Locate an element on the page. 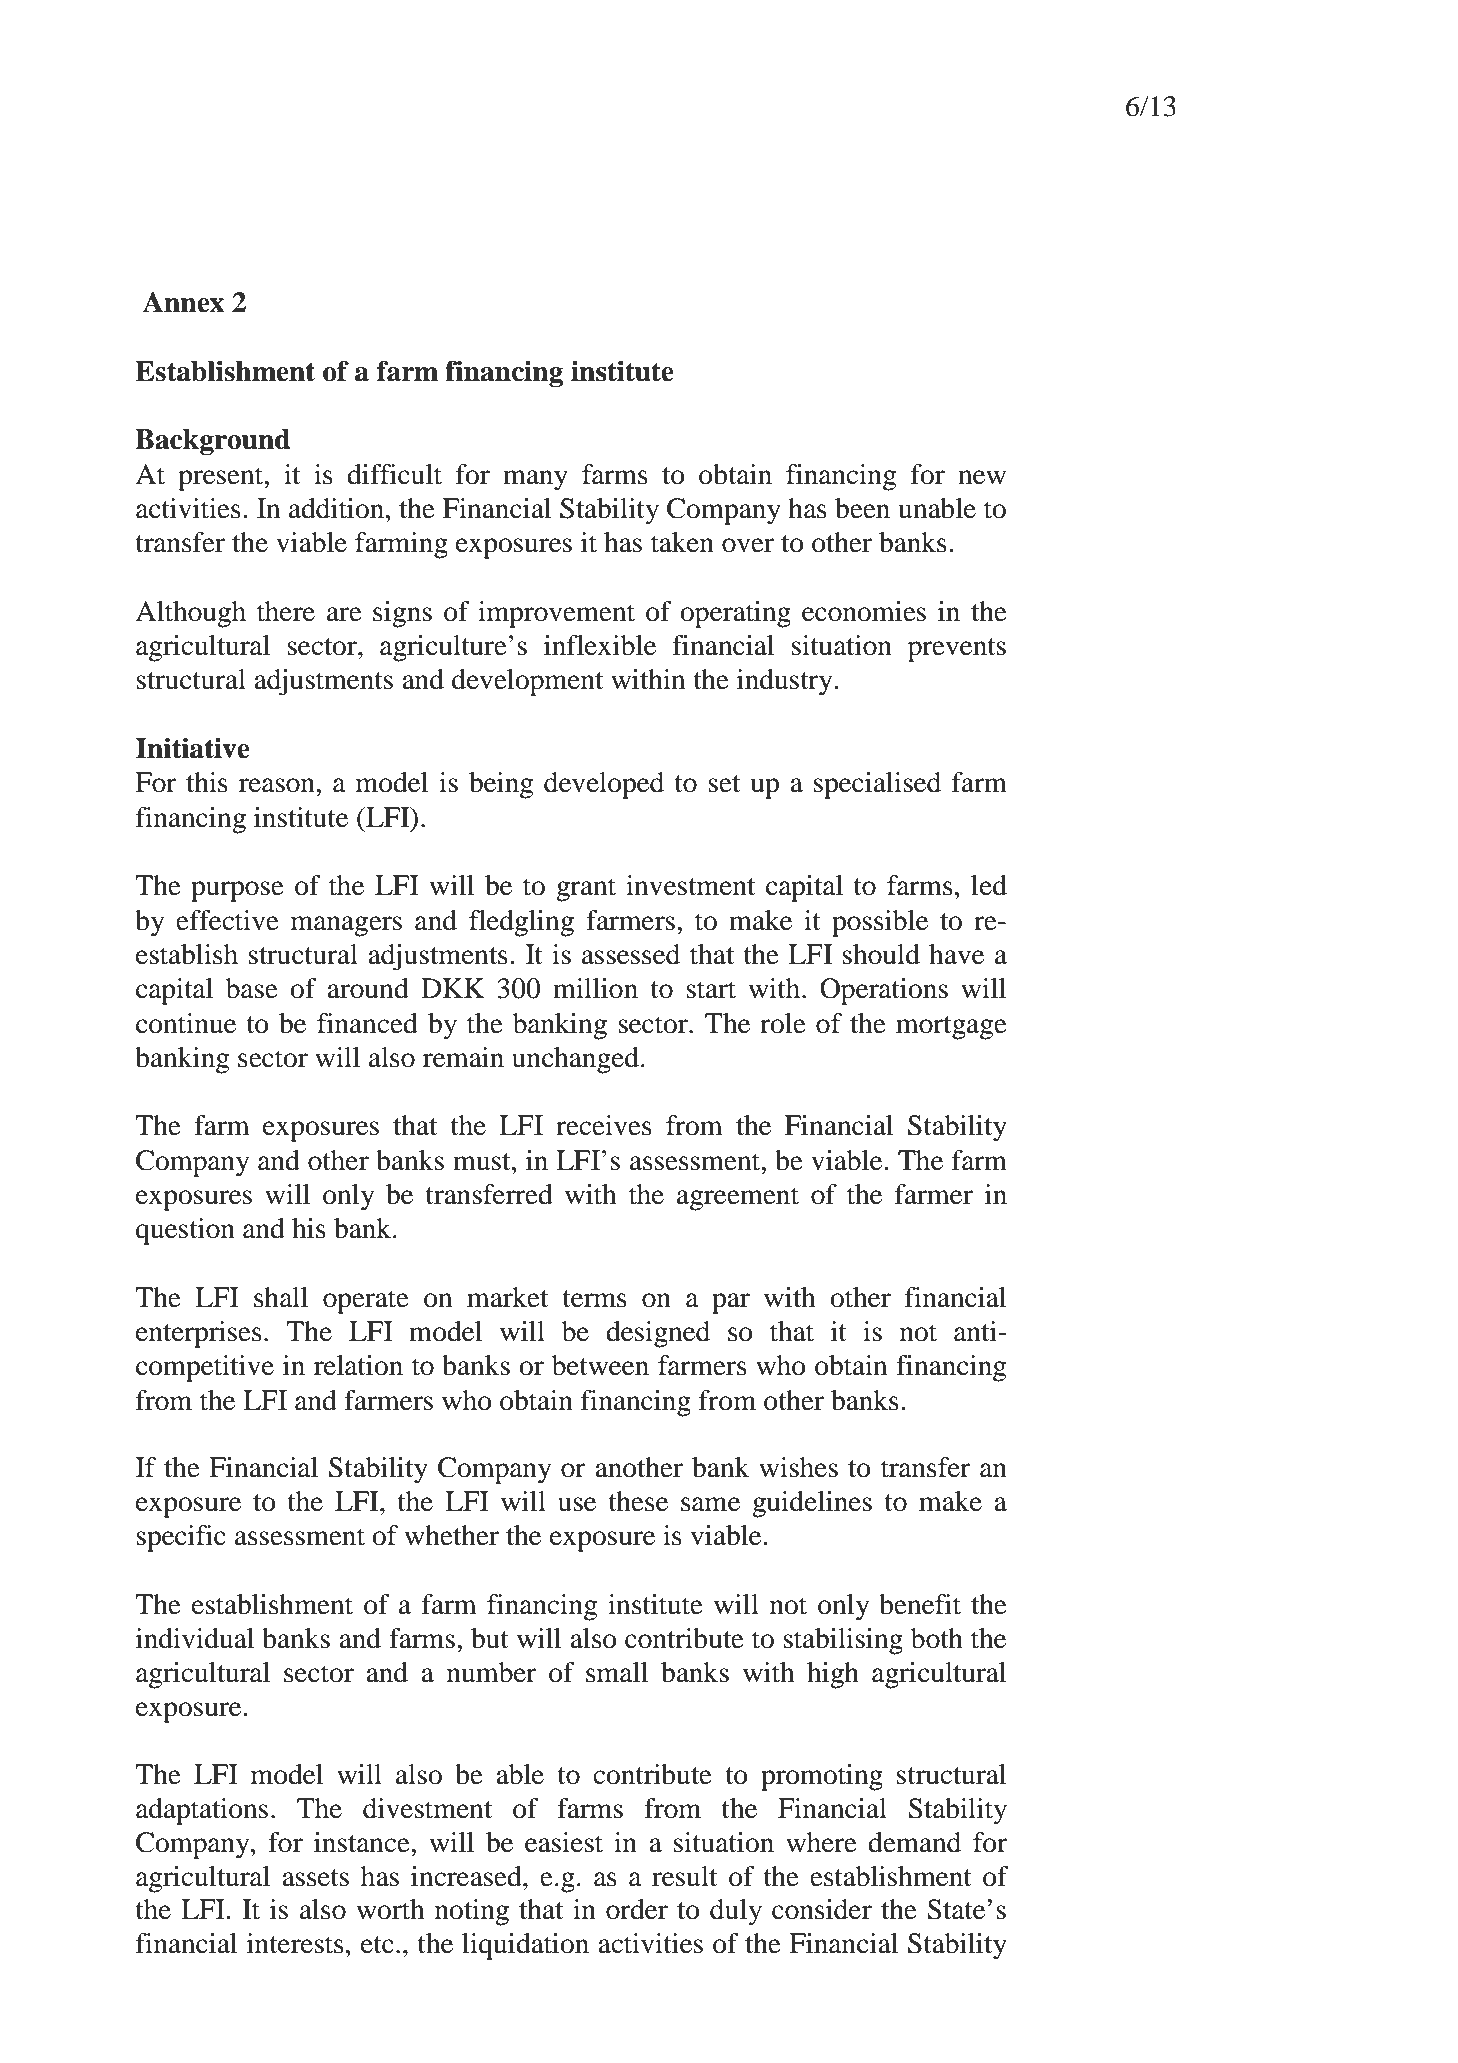 Image resolution: width=1458 pixels, height=2063 pixels. many is located at coordinates (535, 480).
